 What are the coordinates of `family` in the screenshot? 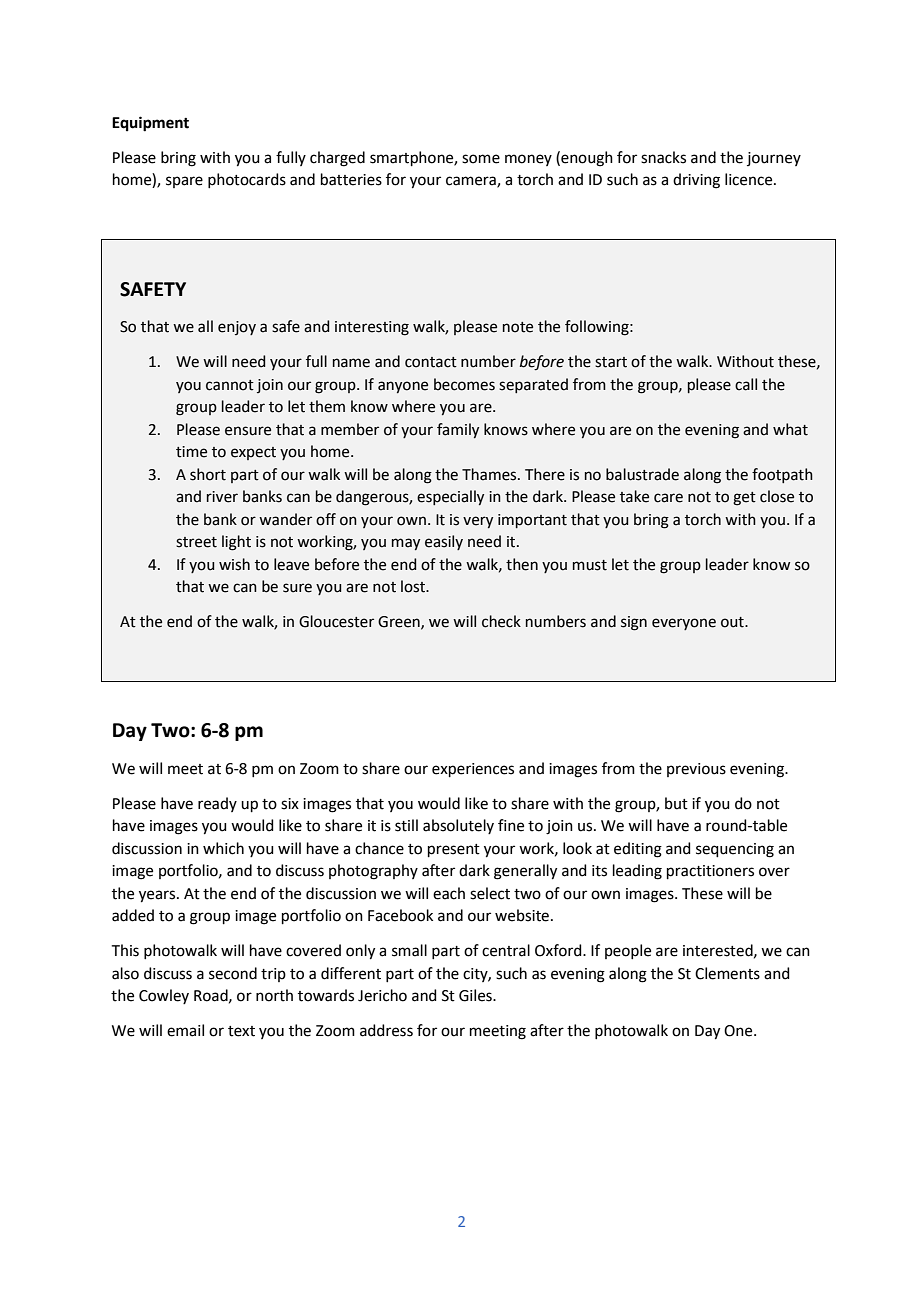 It's located at (458, 430).
